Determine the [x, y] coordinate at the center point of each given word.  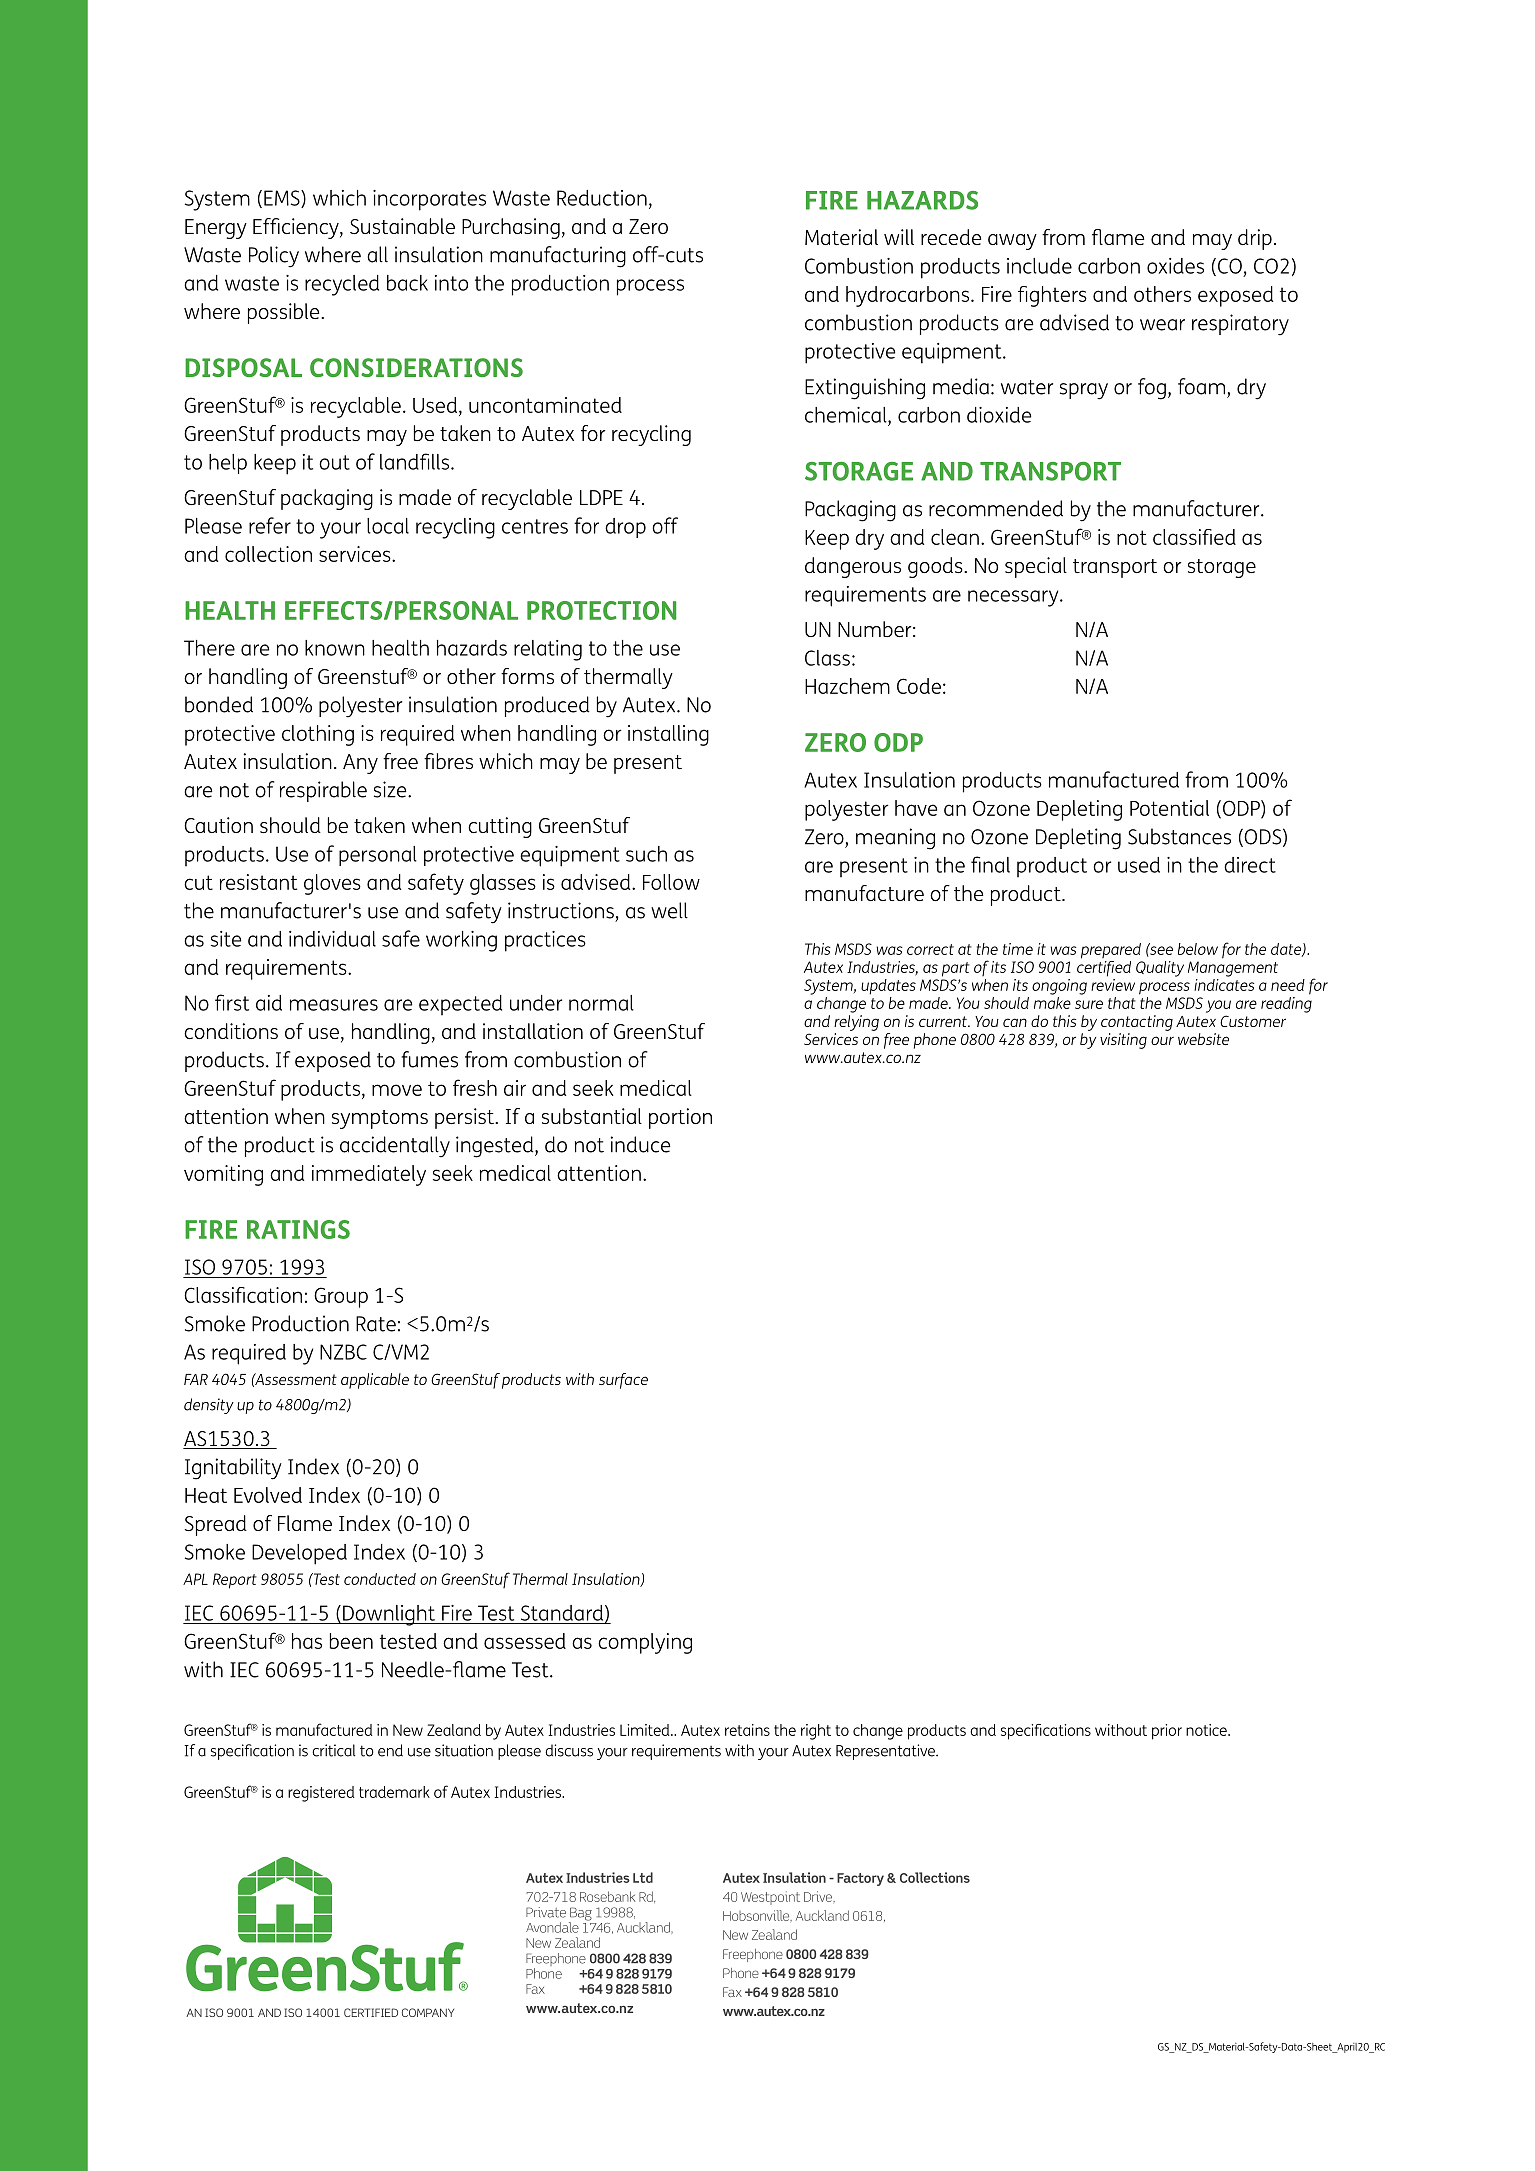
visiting [1123, 1041]
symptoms [380, 1119]
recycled [342, 285]
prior [1167, 1732]
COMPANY [428, 2012]
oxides [1175, 266]
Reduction [602, 198]
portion [680, 1118]
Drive [819, 1896]
